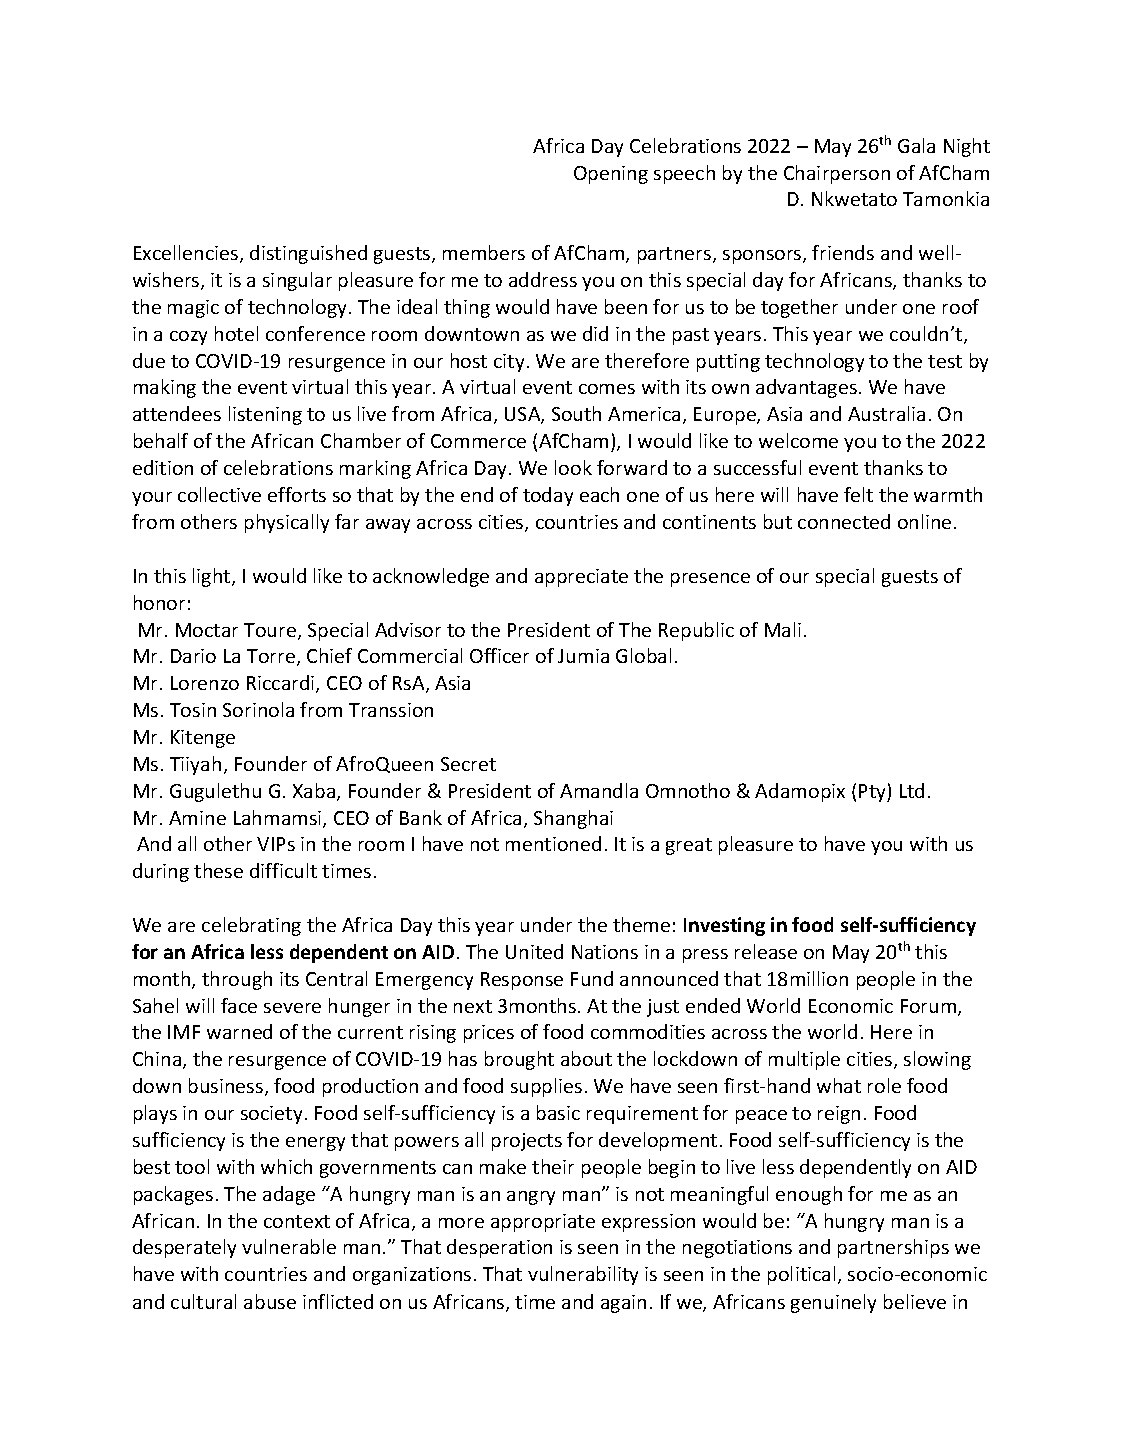  I want to click on appreciate, so click(581, 578).
